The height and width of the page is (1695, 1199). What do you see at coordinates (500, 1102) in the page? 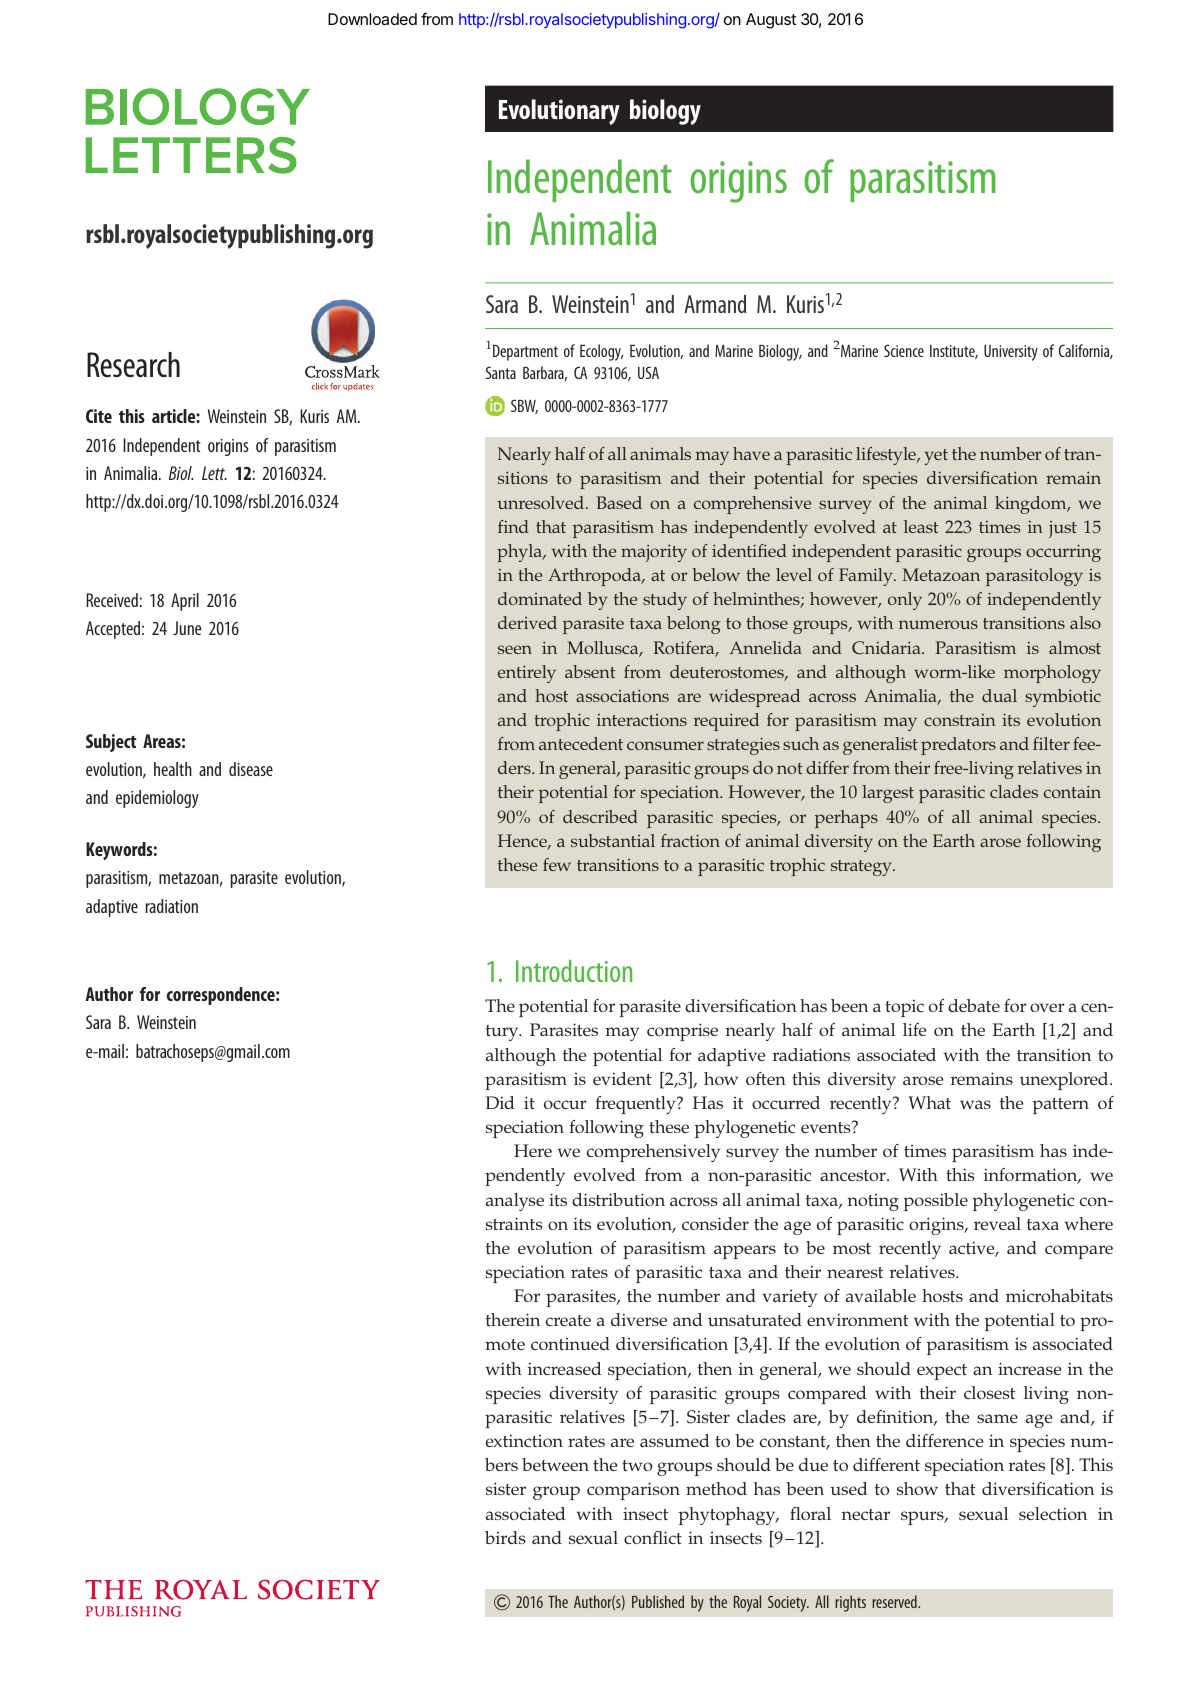
I see `Did` at bounding box center [500, 1102].
